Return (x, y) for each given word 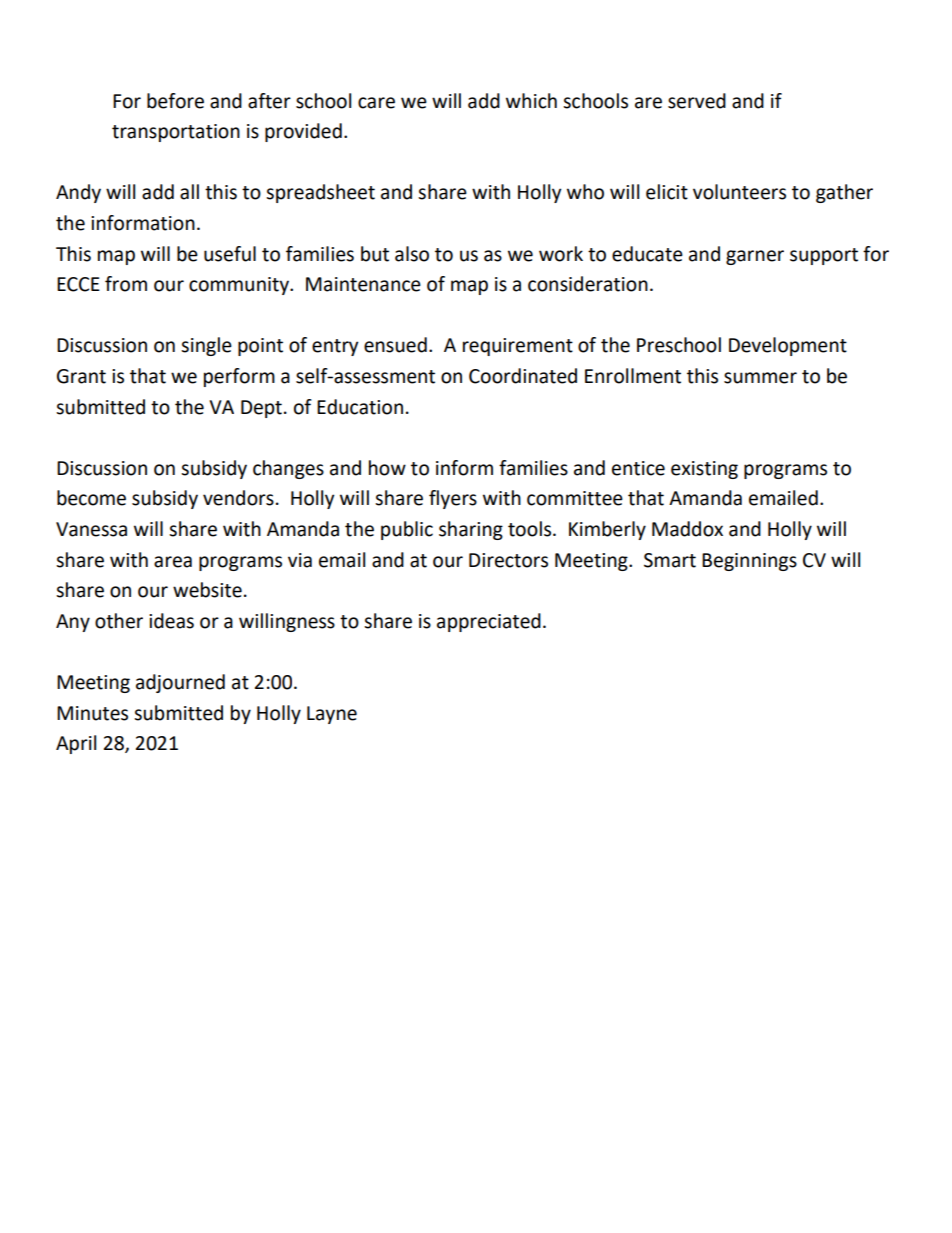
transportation (176, 133)
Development (788, 346)
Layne (332, 715)
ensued (395, 345)
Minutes (92, 713)
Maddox (687, 529)
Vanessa (91, 529)
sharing (471, 530)
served (697, 101)
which (531, 101)
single (206, 346)
